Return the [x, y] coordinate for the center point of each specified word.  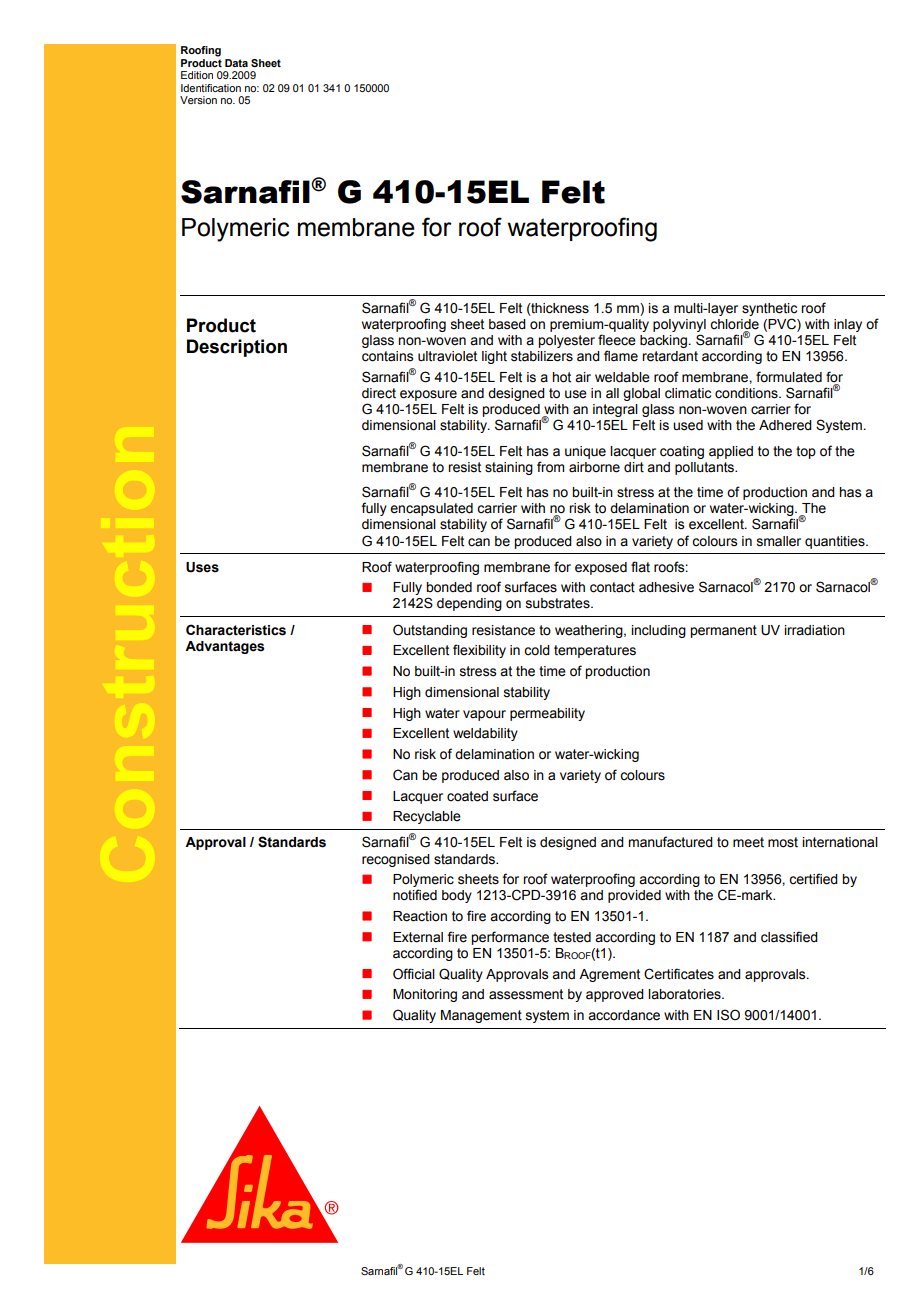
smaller [779, 541]
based [507, 324]
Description [237, 348]
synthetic [769, 311]
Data [236, 63]
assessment [526, 994]
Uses [202, 567]
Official [414, 974]
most [783, 842]
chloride [734, 325]
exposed [601, 568]
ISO [728, 1015]
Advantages [224, 647]
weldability [485, 734]
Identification [211, 88]
